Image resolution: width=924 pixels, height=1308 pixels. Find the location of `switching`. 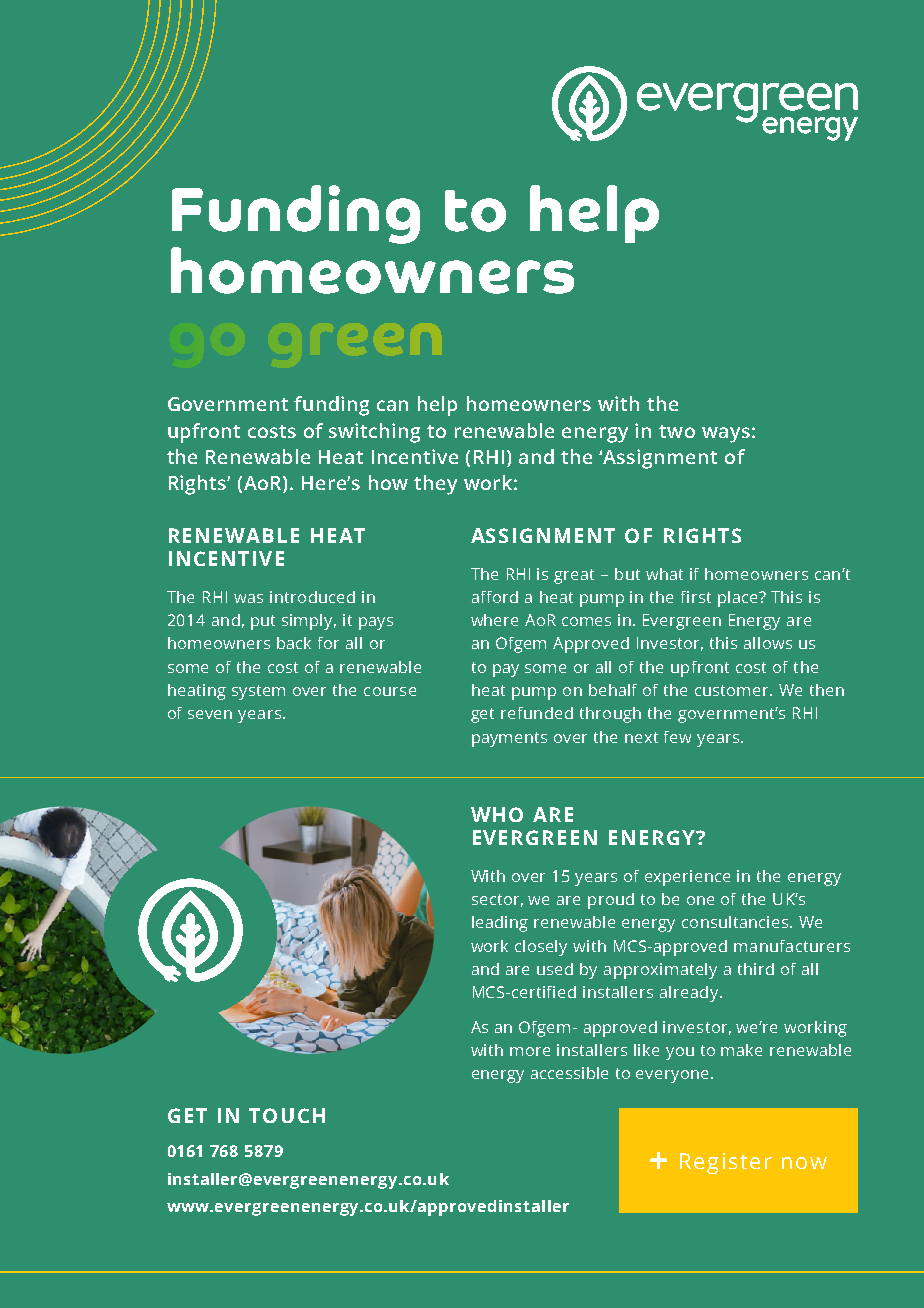

switching is located at coordinates (374, 433).
